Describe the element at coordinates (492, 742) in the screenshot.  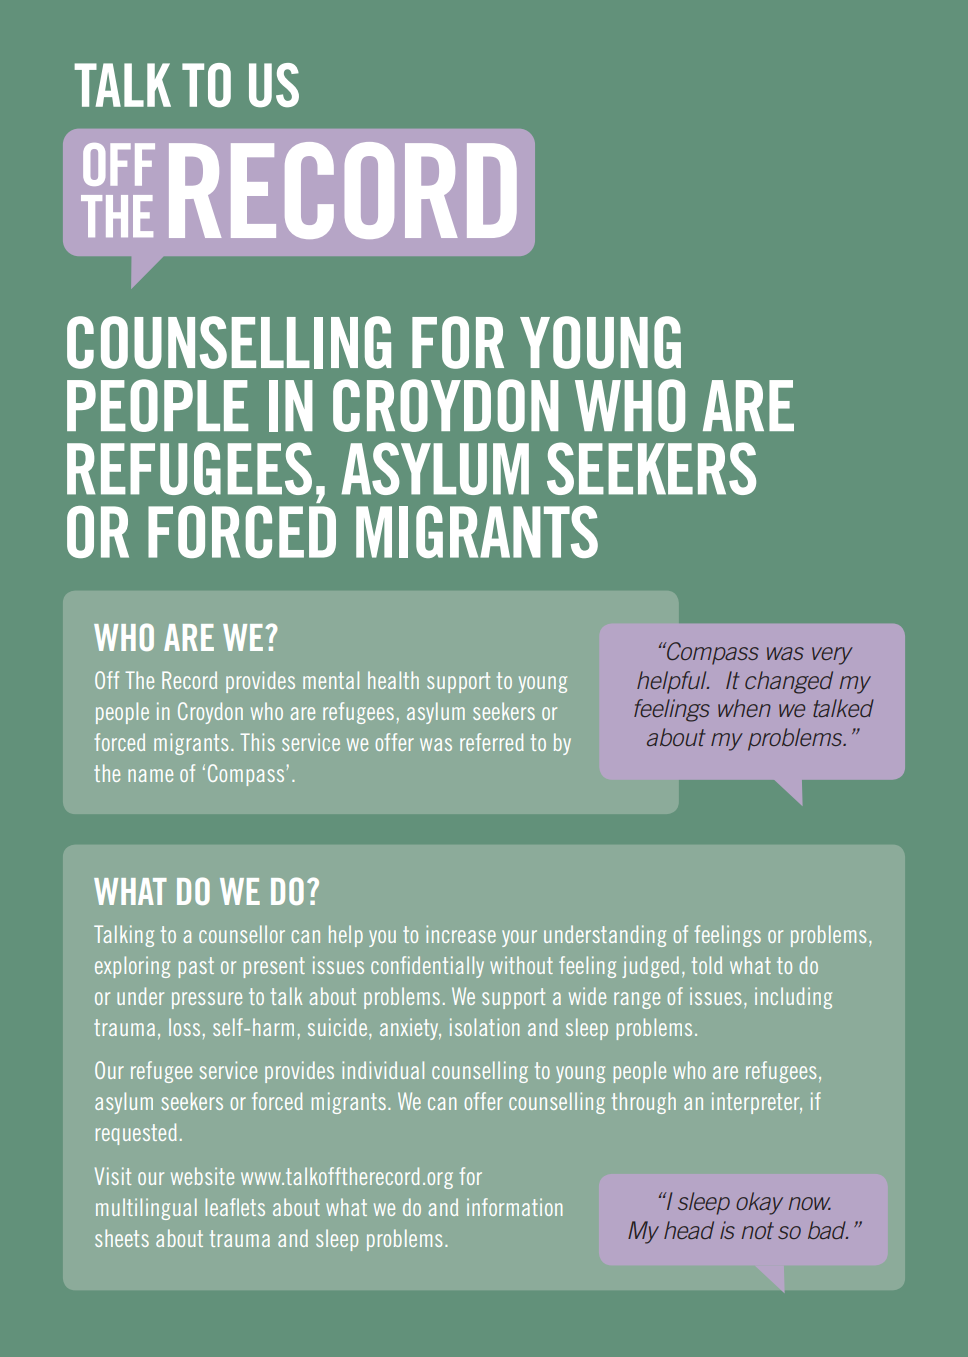
I see `referred` at that location.
